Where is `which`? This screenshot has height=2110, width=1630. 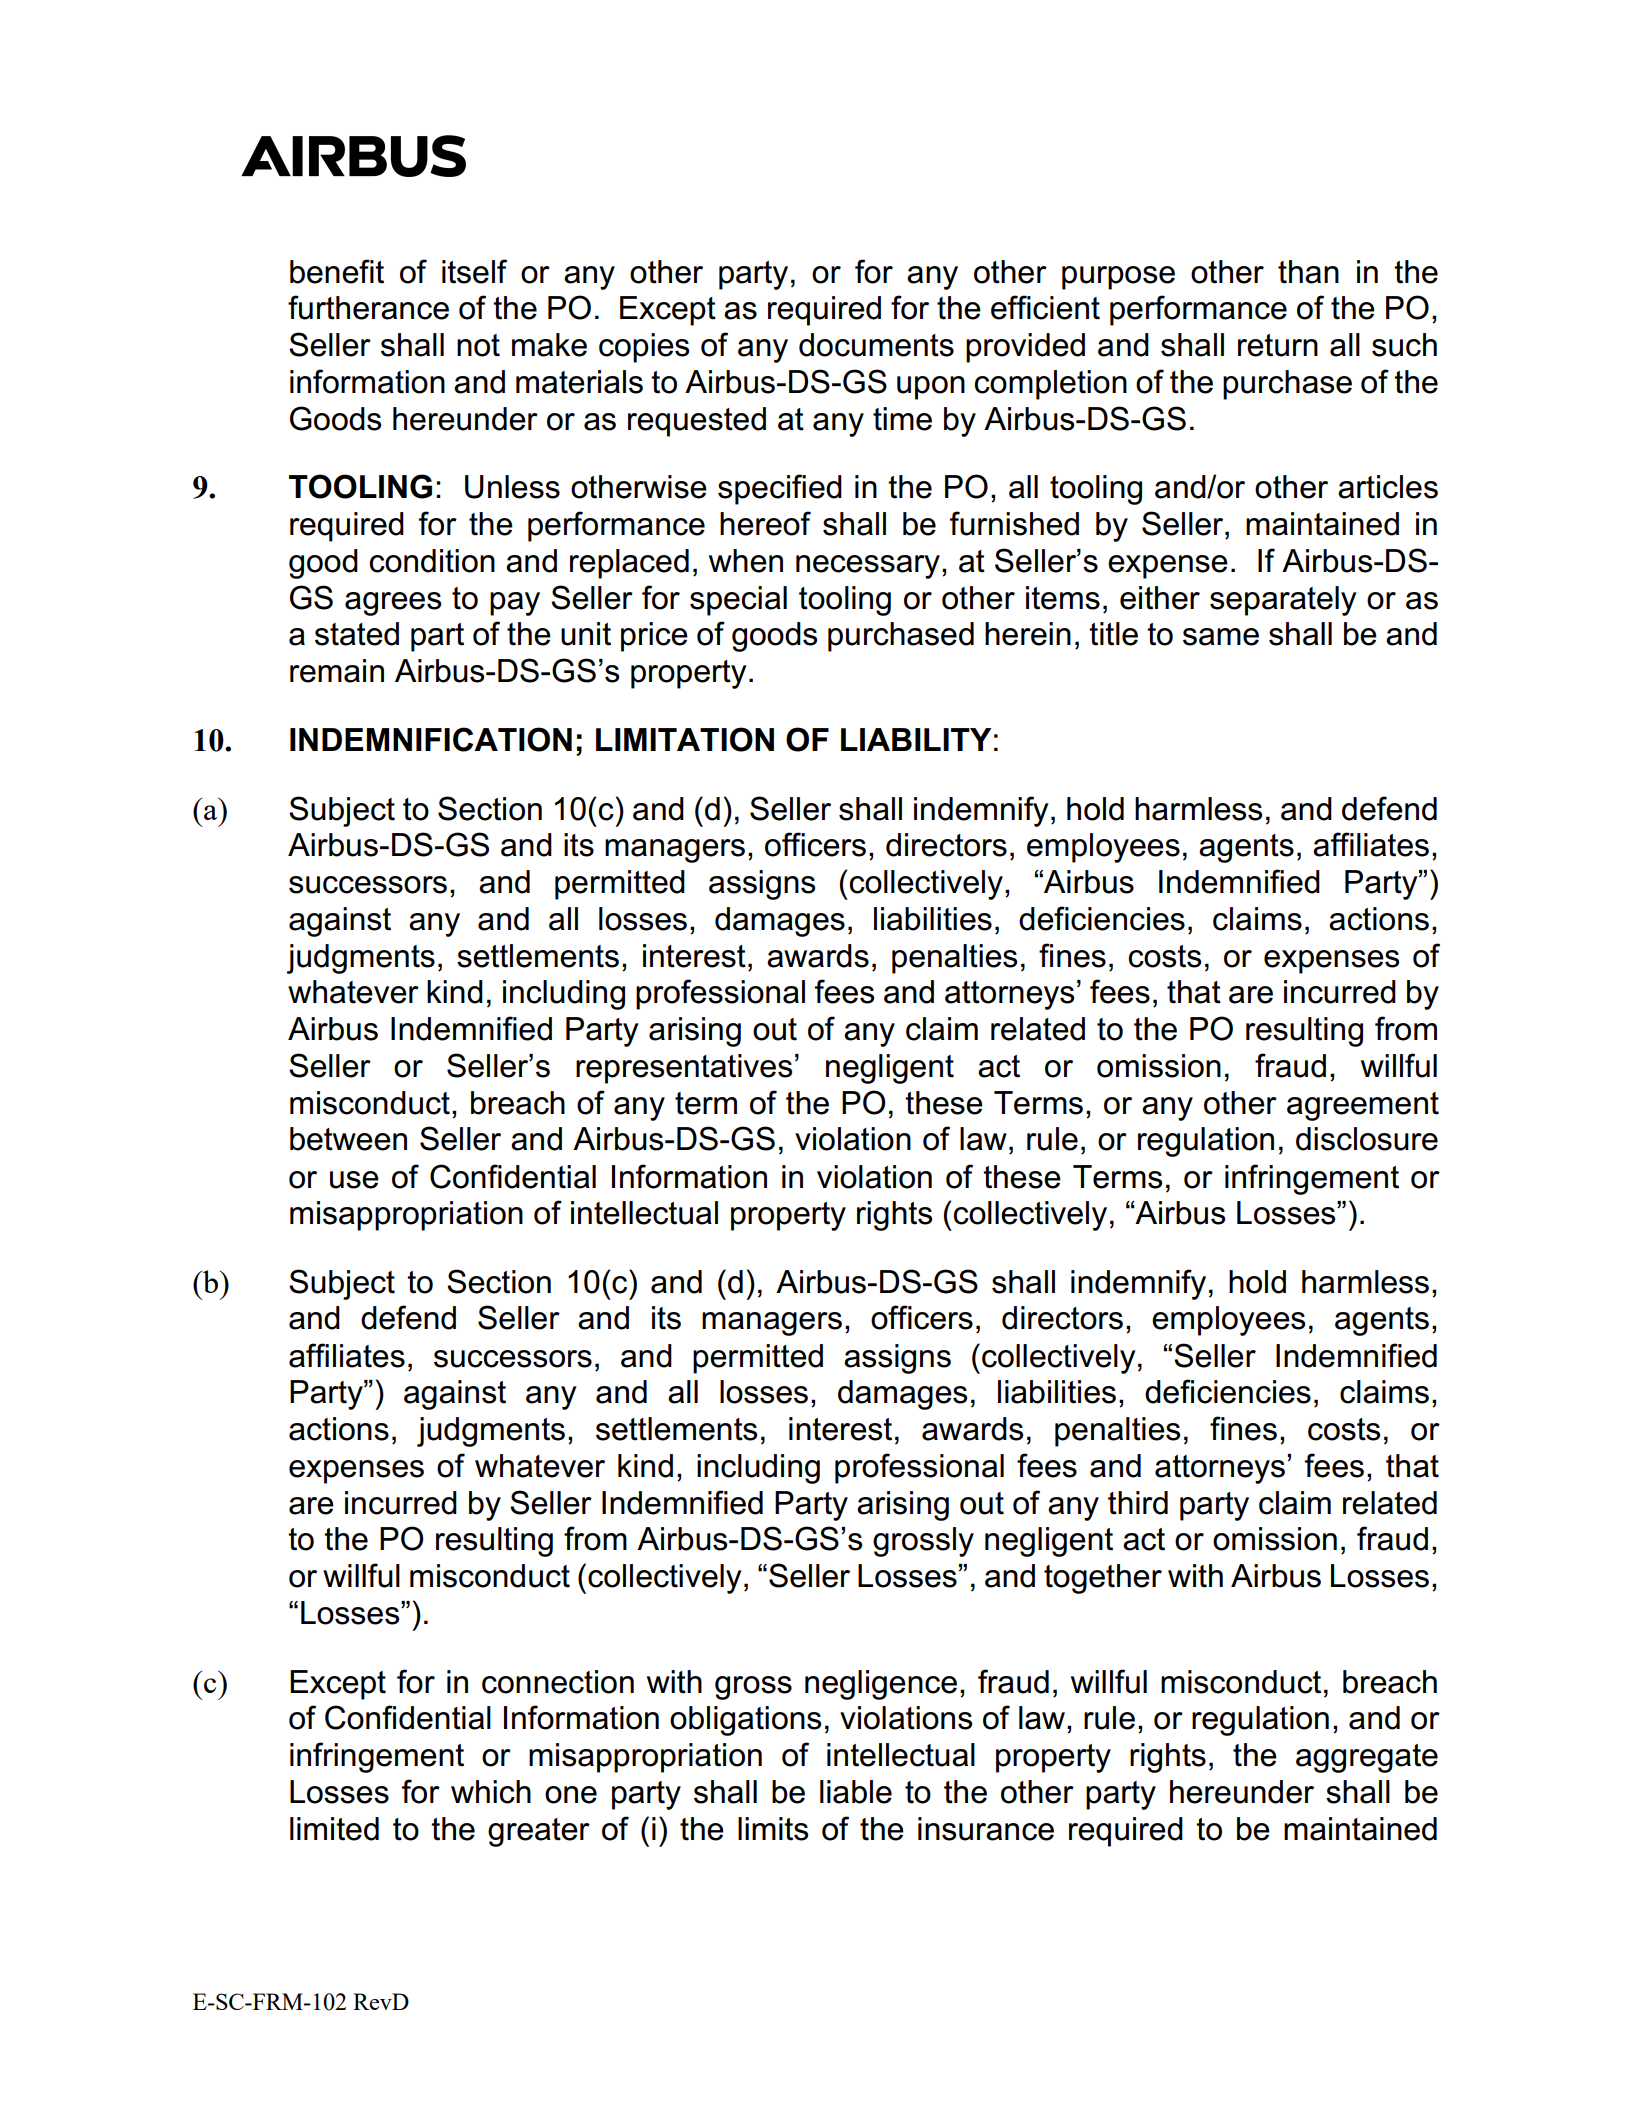
which is located at coordinates (491, 1792).
